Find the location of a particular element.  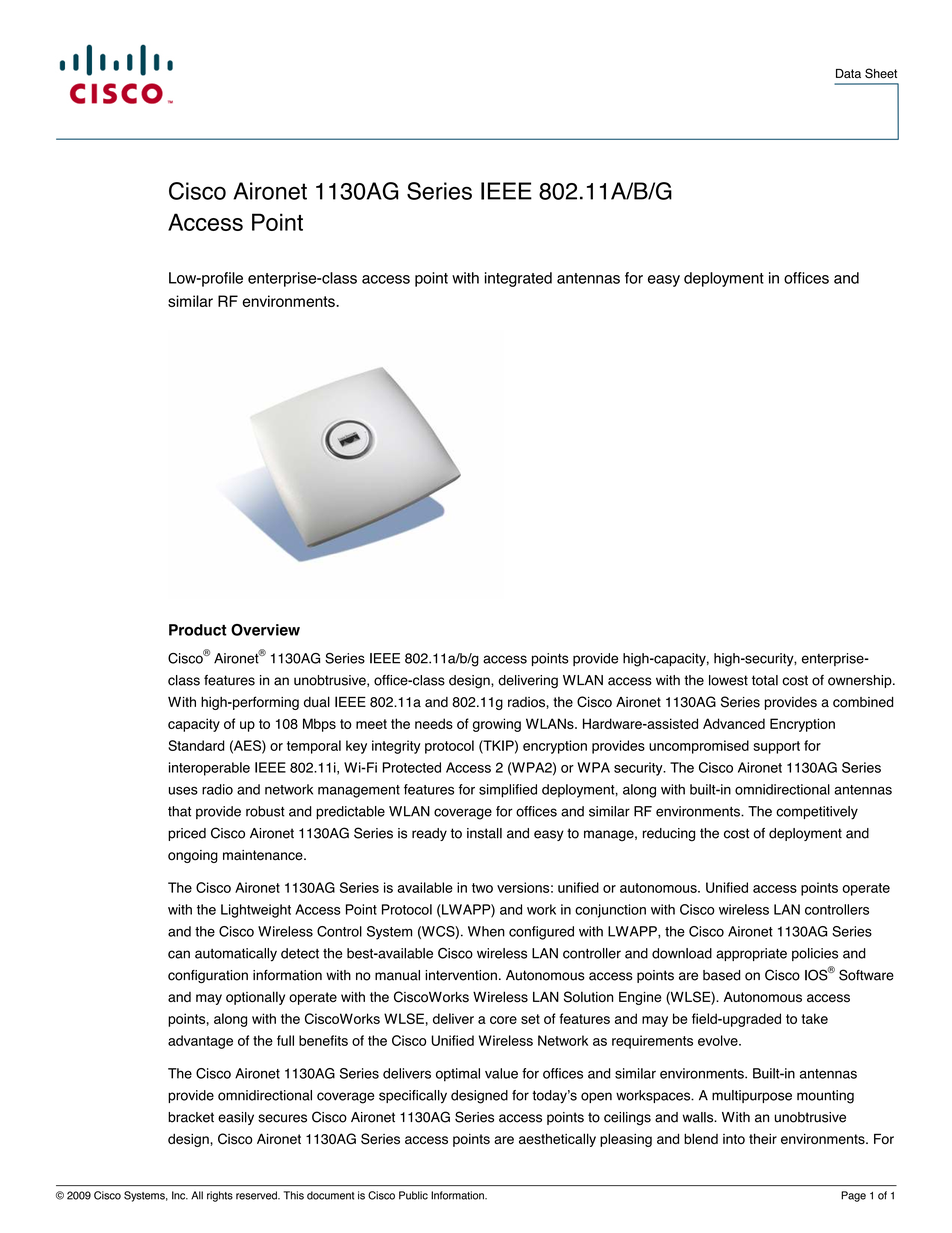

Overview is located at coordinates (265, 630).
